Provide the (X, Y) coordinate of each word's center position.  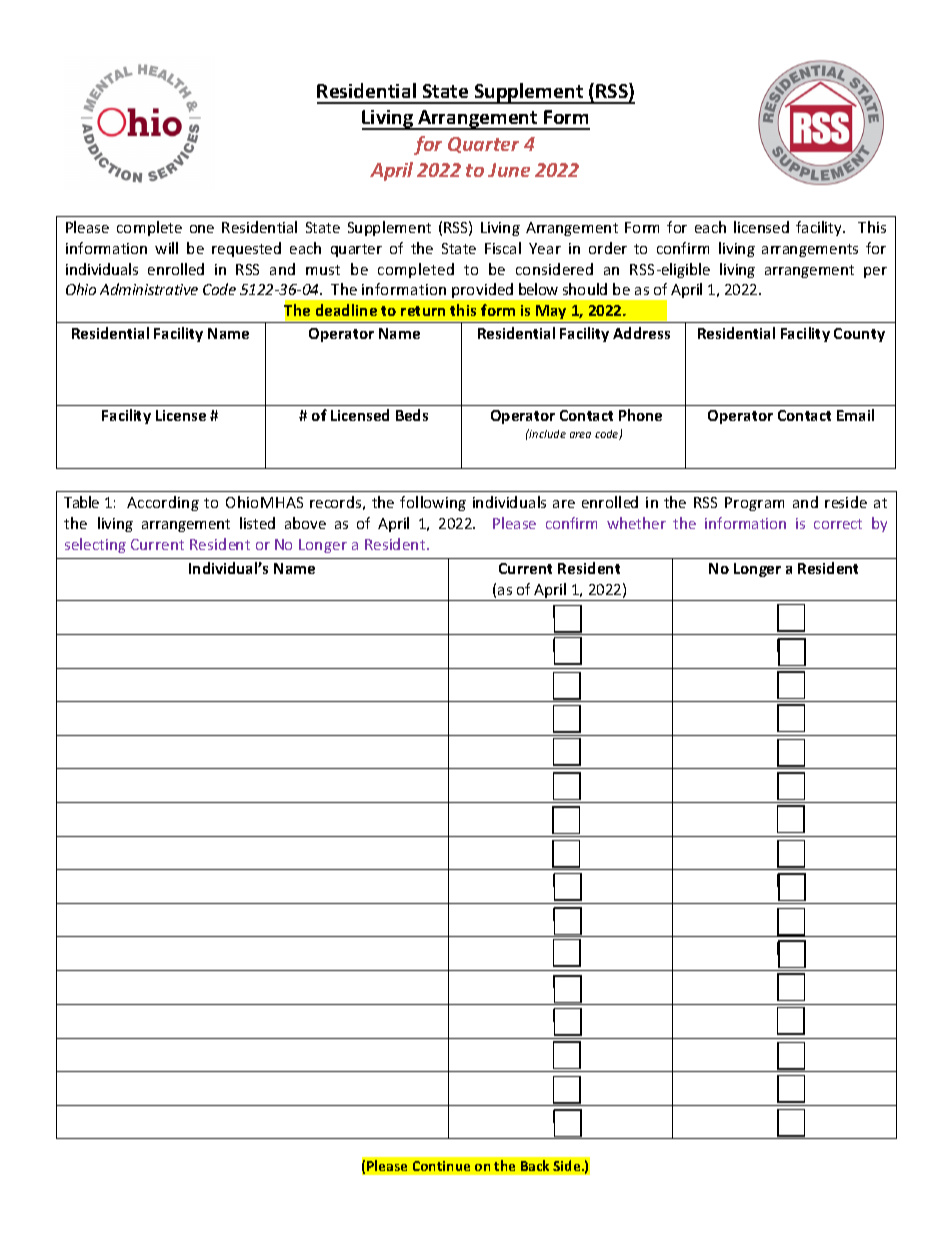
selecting (95, 545)
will (166, 248)
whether (636, 523)
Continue (441, 1166)
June (509, 170)
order (608, 248)
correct (838, 524)
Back (535, 1165)
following (433, 503)
